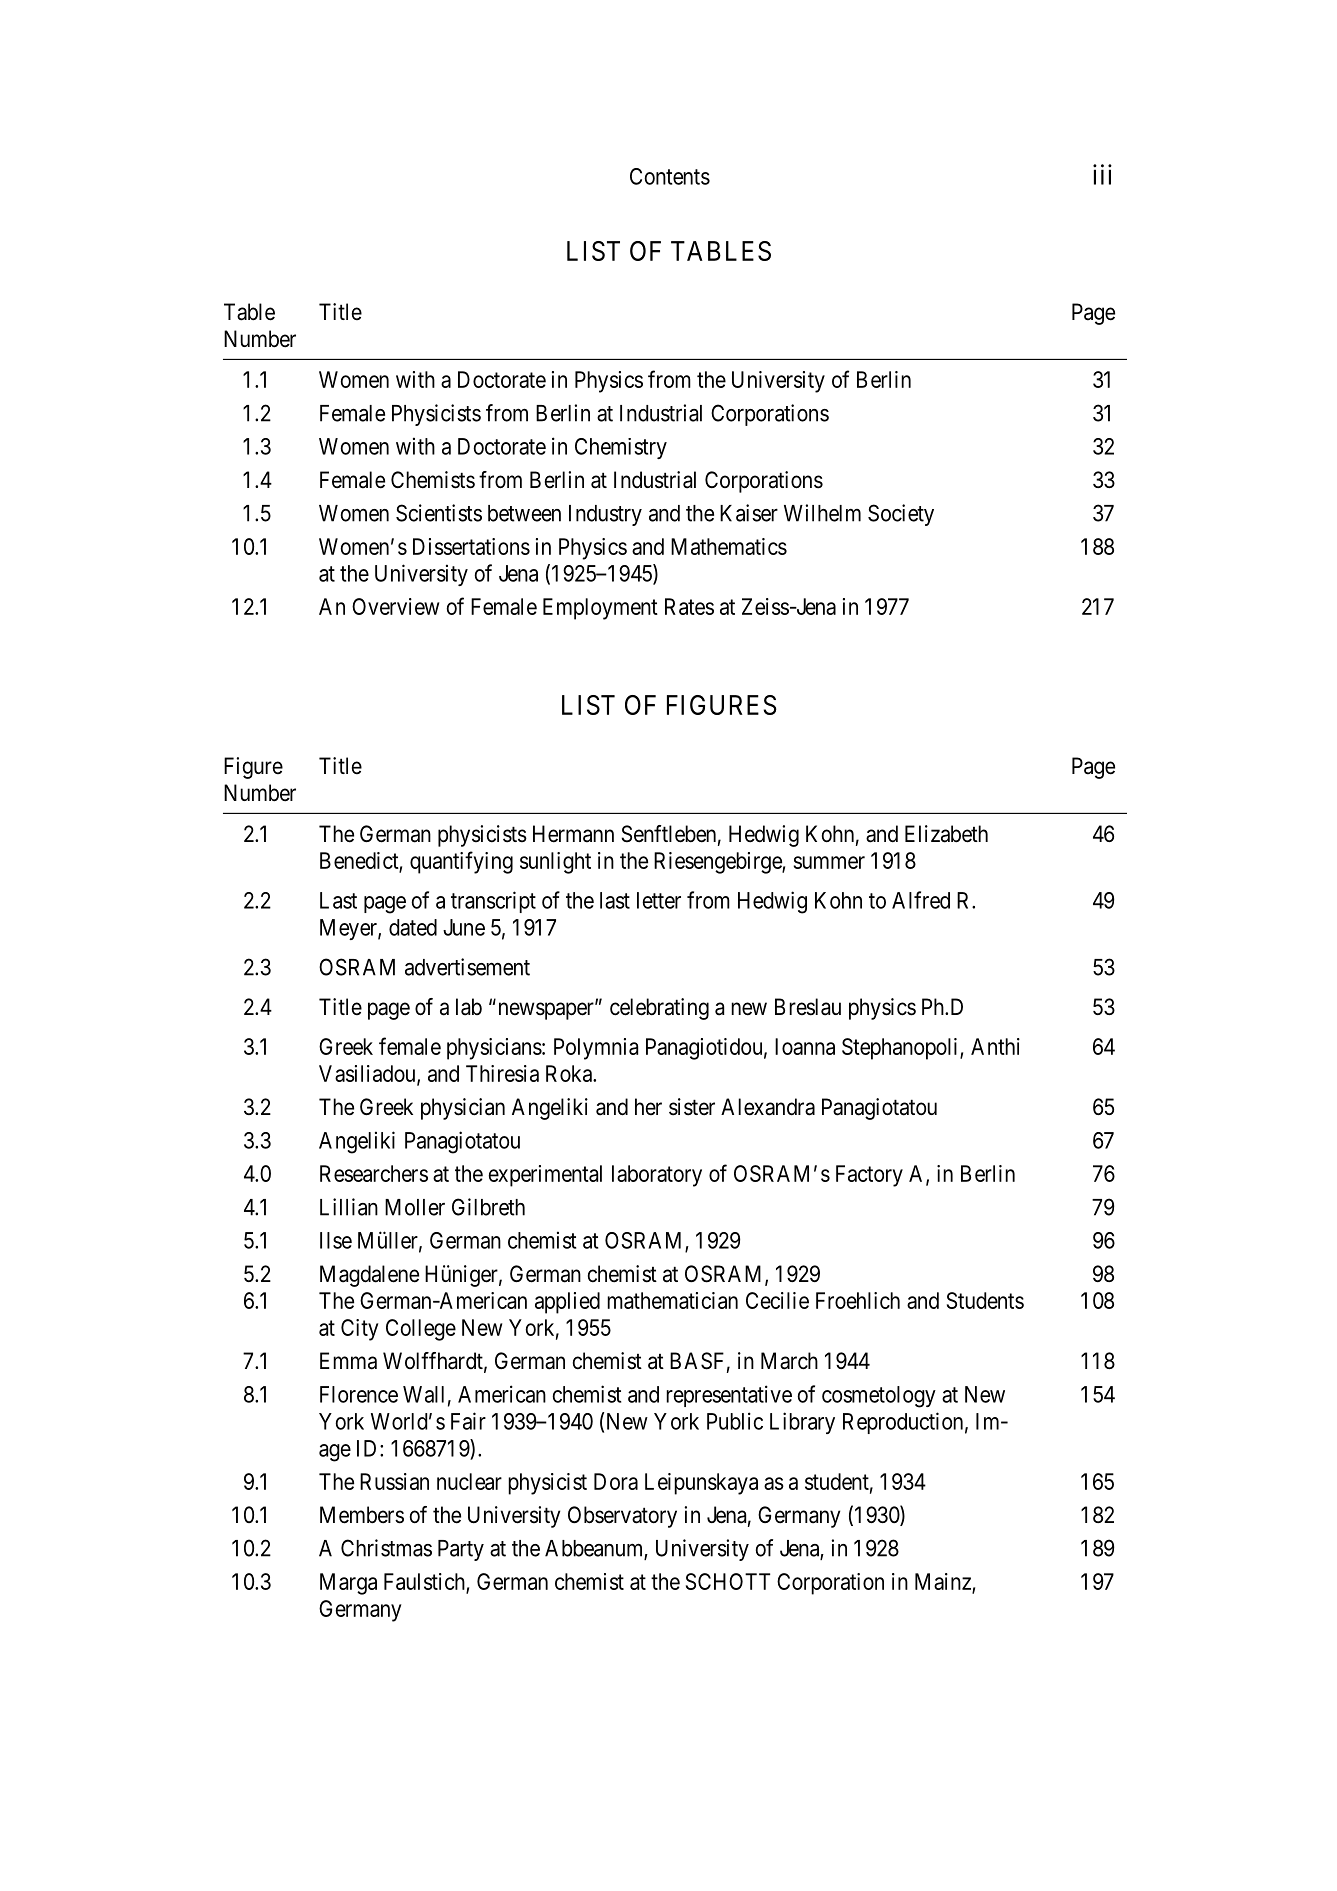 This document has width=1337, height=1891. I want to click on Contents, so click(670, 176).
